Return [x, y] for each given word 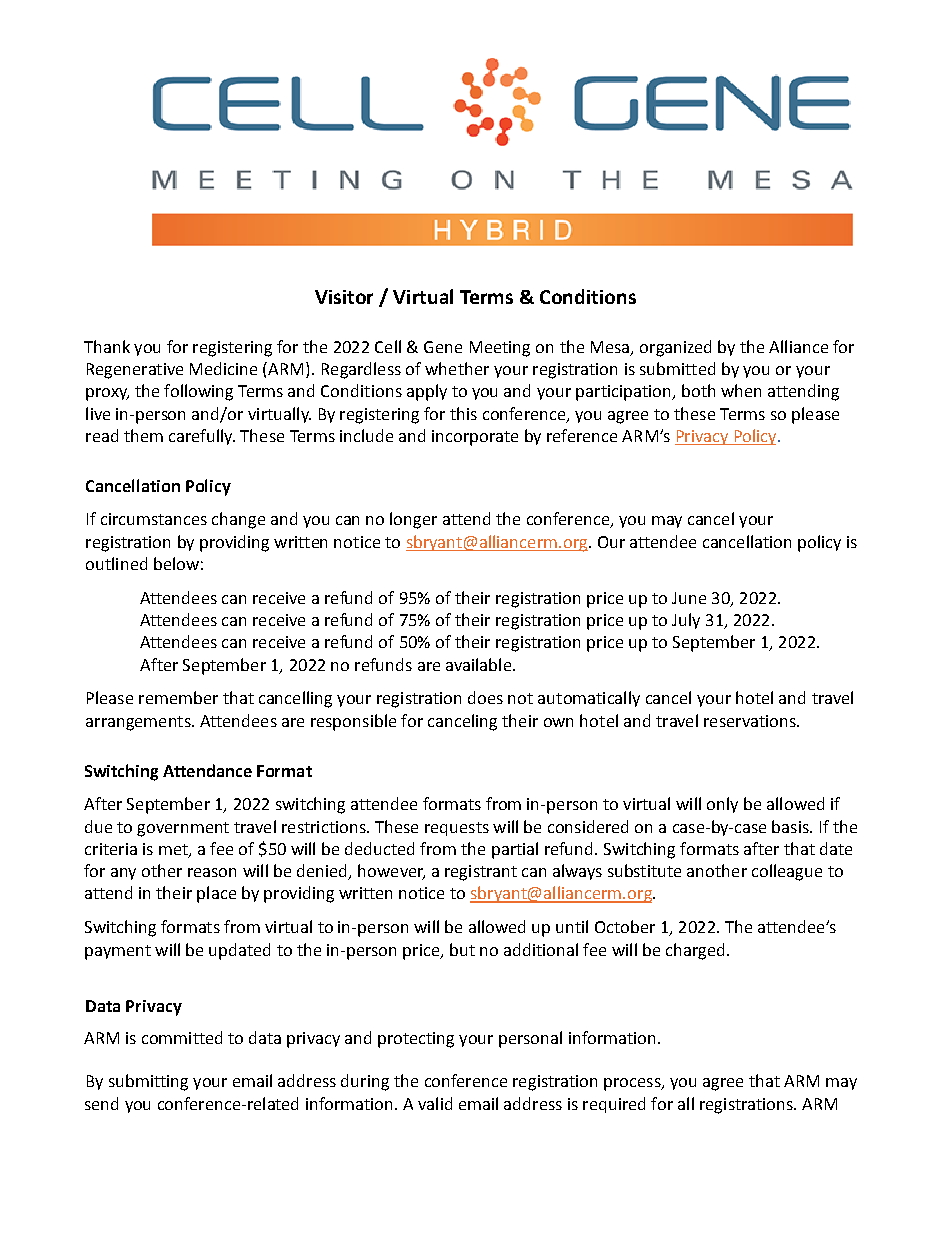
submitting [148, 1082]
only [722, 805]
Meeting [500, 349]
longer [413, 520]
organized [675, 348]
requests [457, 829]
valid [435, 1103]
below [176, 563]
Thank [107, 346]
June [689, 598]
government [183, 829]
